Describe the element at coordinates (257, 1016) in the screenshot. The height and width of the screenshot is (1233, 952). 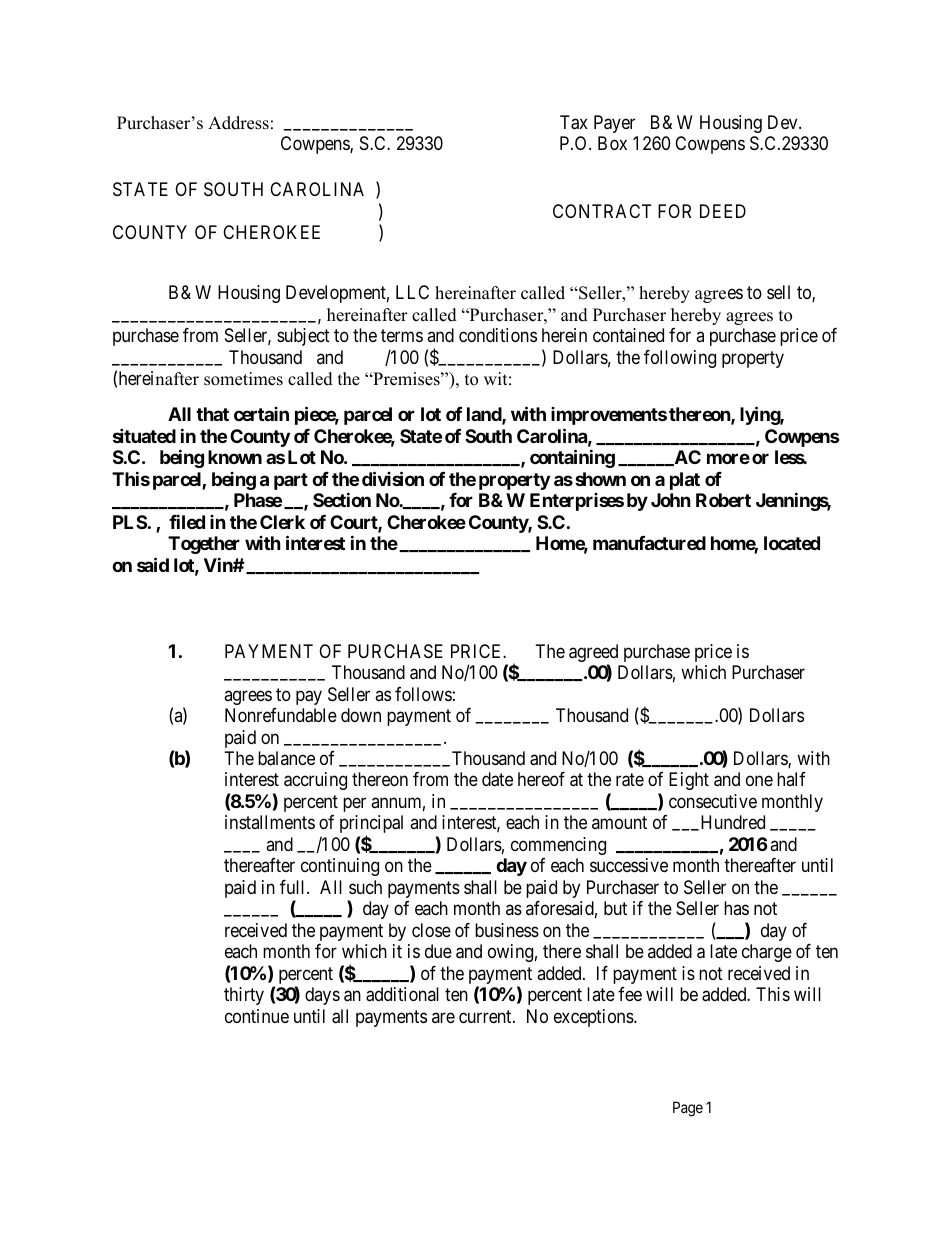
I see `continue` at that location.
